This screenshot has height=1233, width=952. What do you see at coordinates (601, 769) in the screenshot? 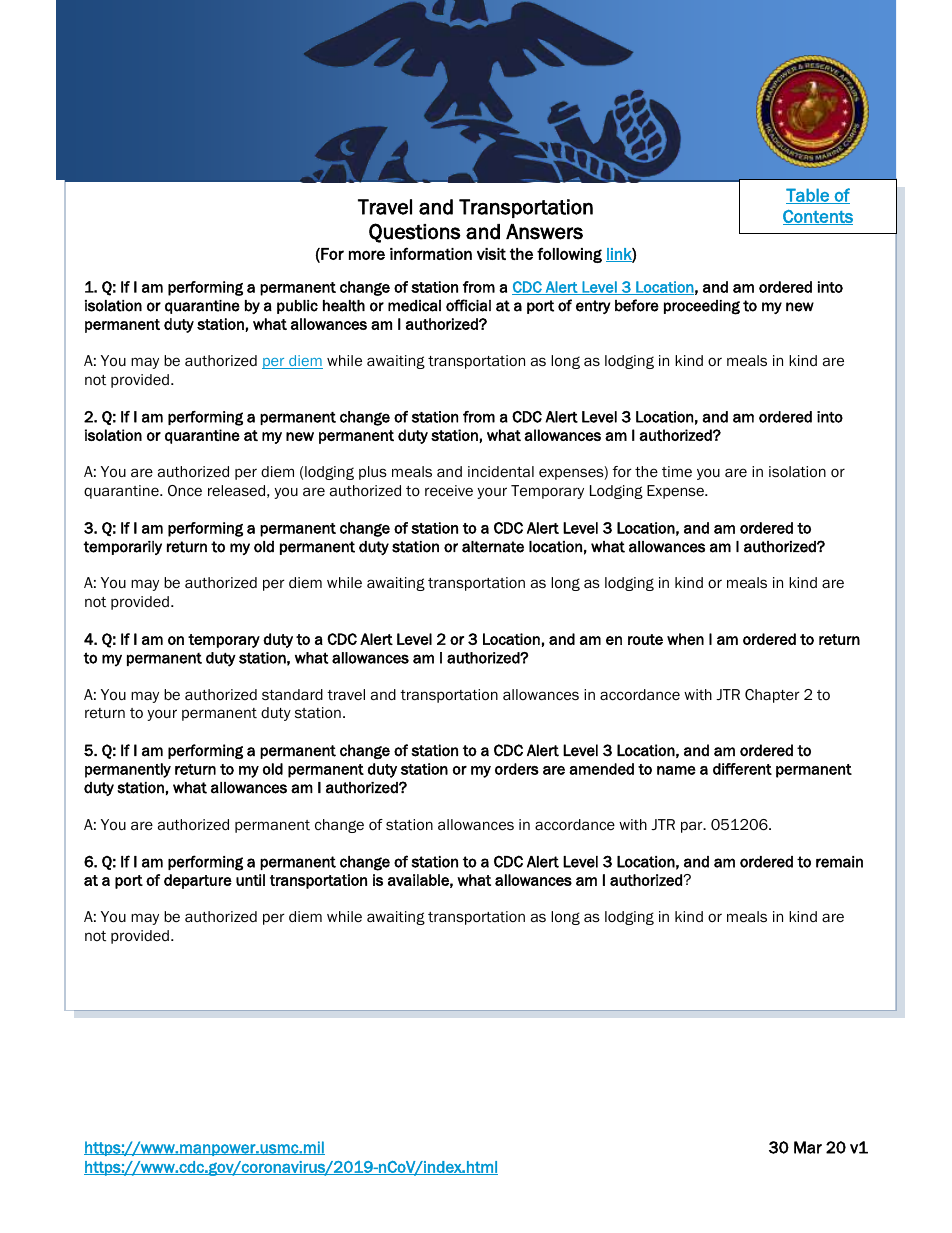
I see `amended` at bounding box center [601, 769].
